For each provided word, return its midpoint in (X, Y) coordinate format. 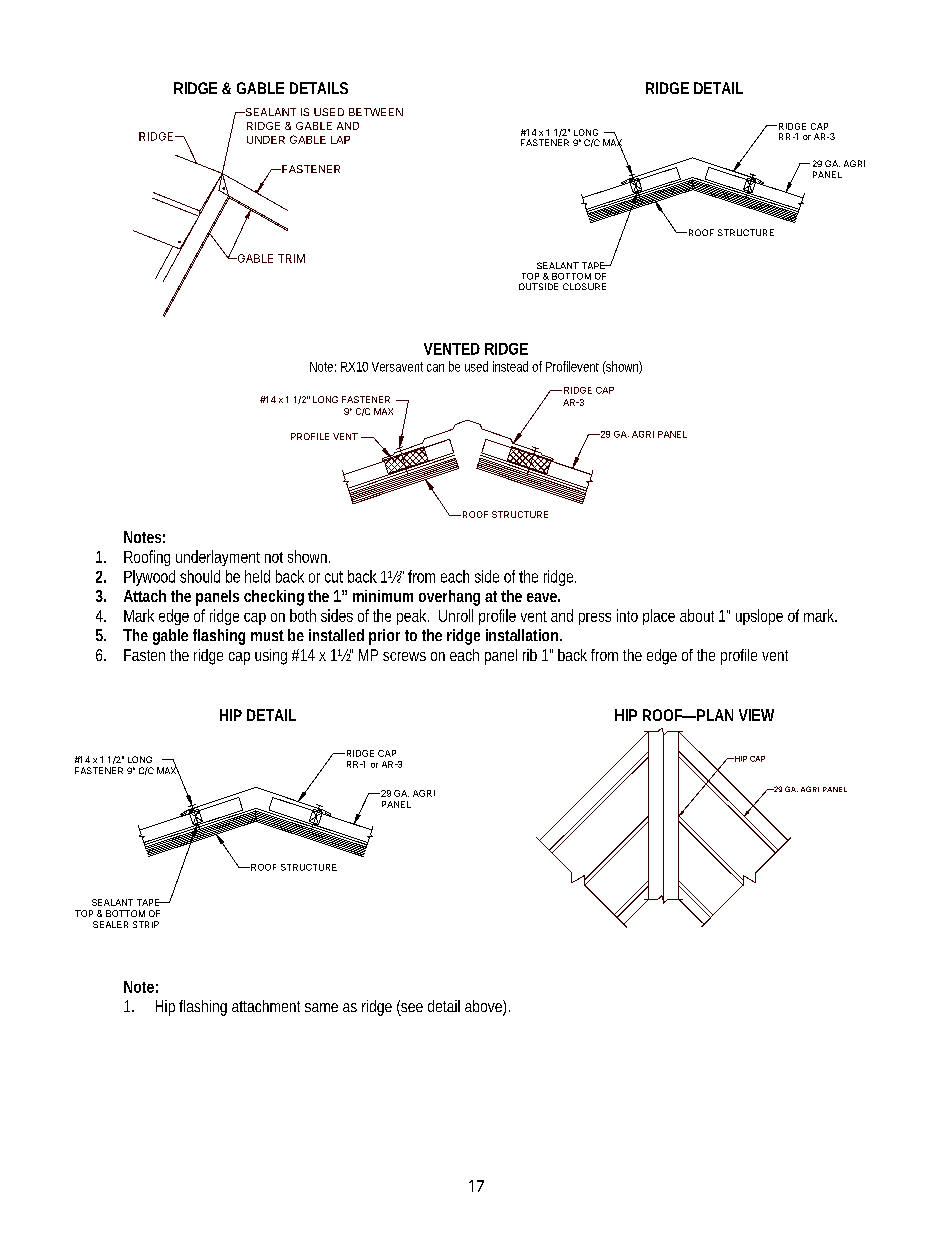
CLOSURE (584, 286)
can (435, 368)
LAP (340, 140)
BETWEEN (376, 112)
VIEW (756, 715)
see (411, 1008)
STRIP (146, 924)
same (321, 1007)
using (271, 657)
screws (404, 656)
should (200, 576)
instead (510, 366)
